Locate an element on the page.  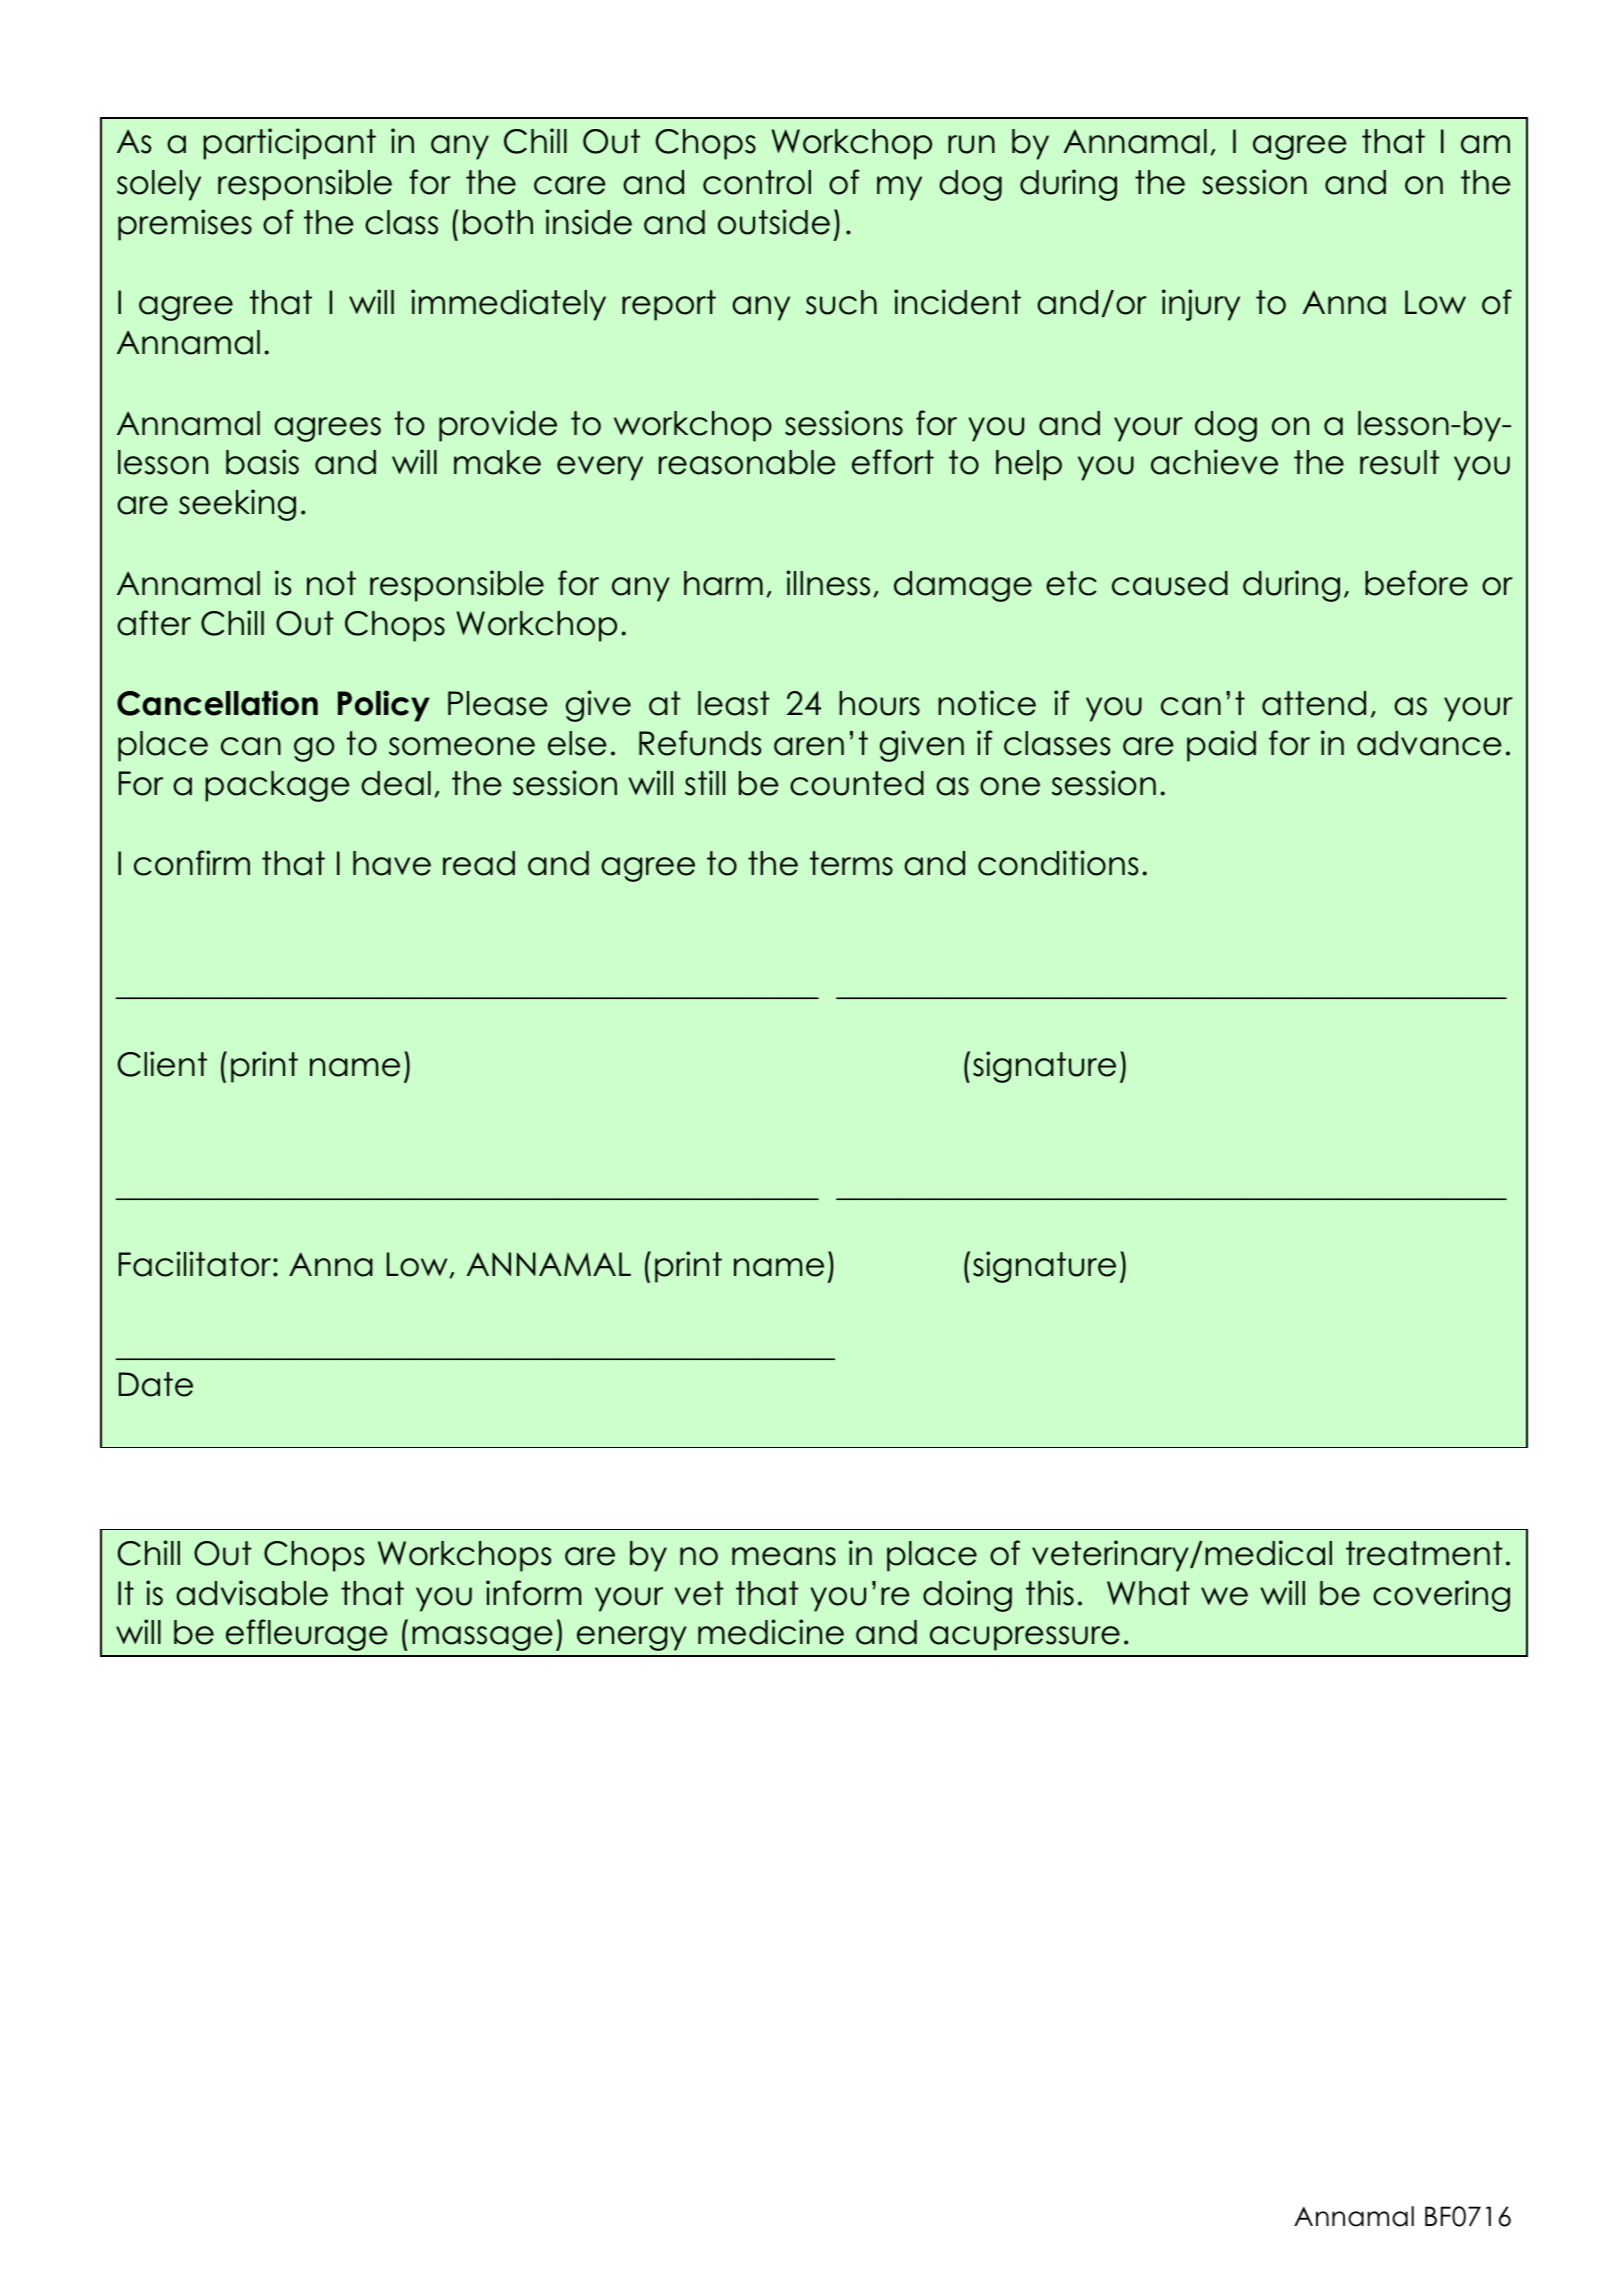
advisable is located at coordinates (252, 1593).
